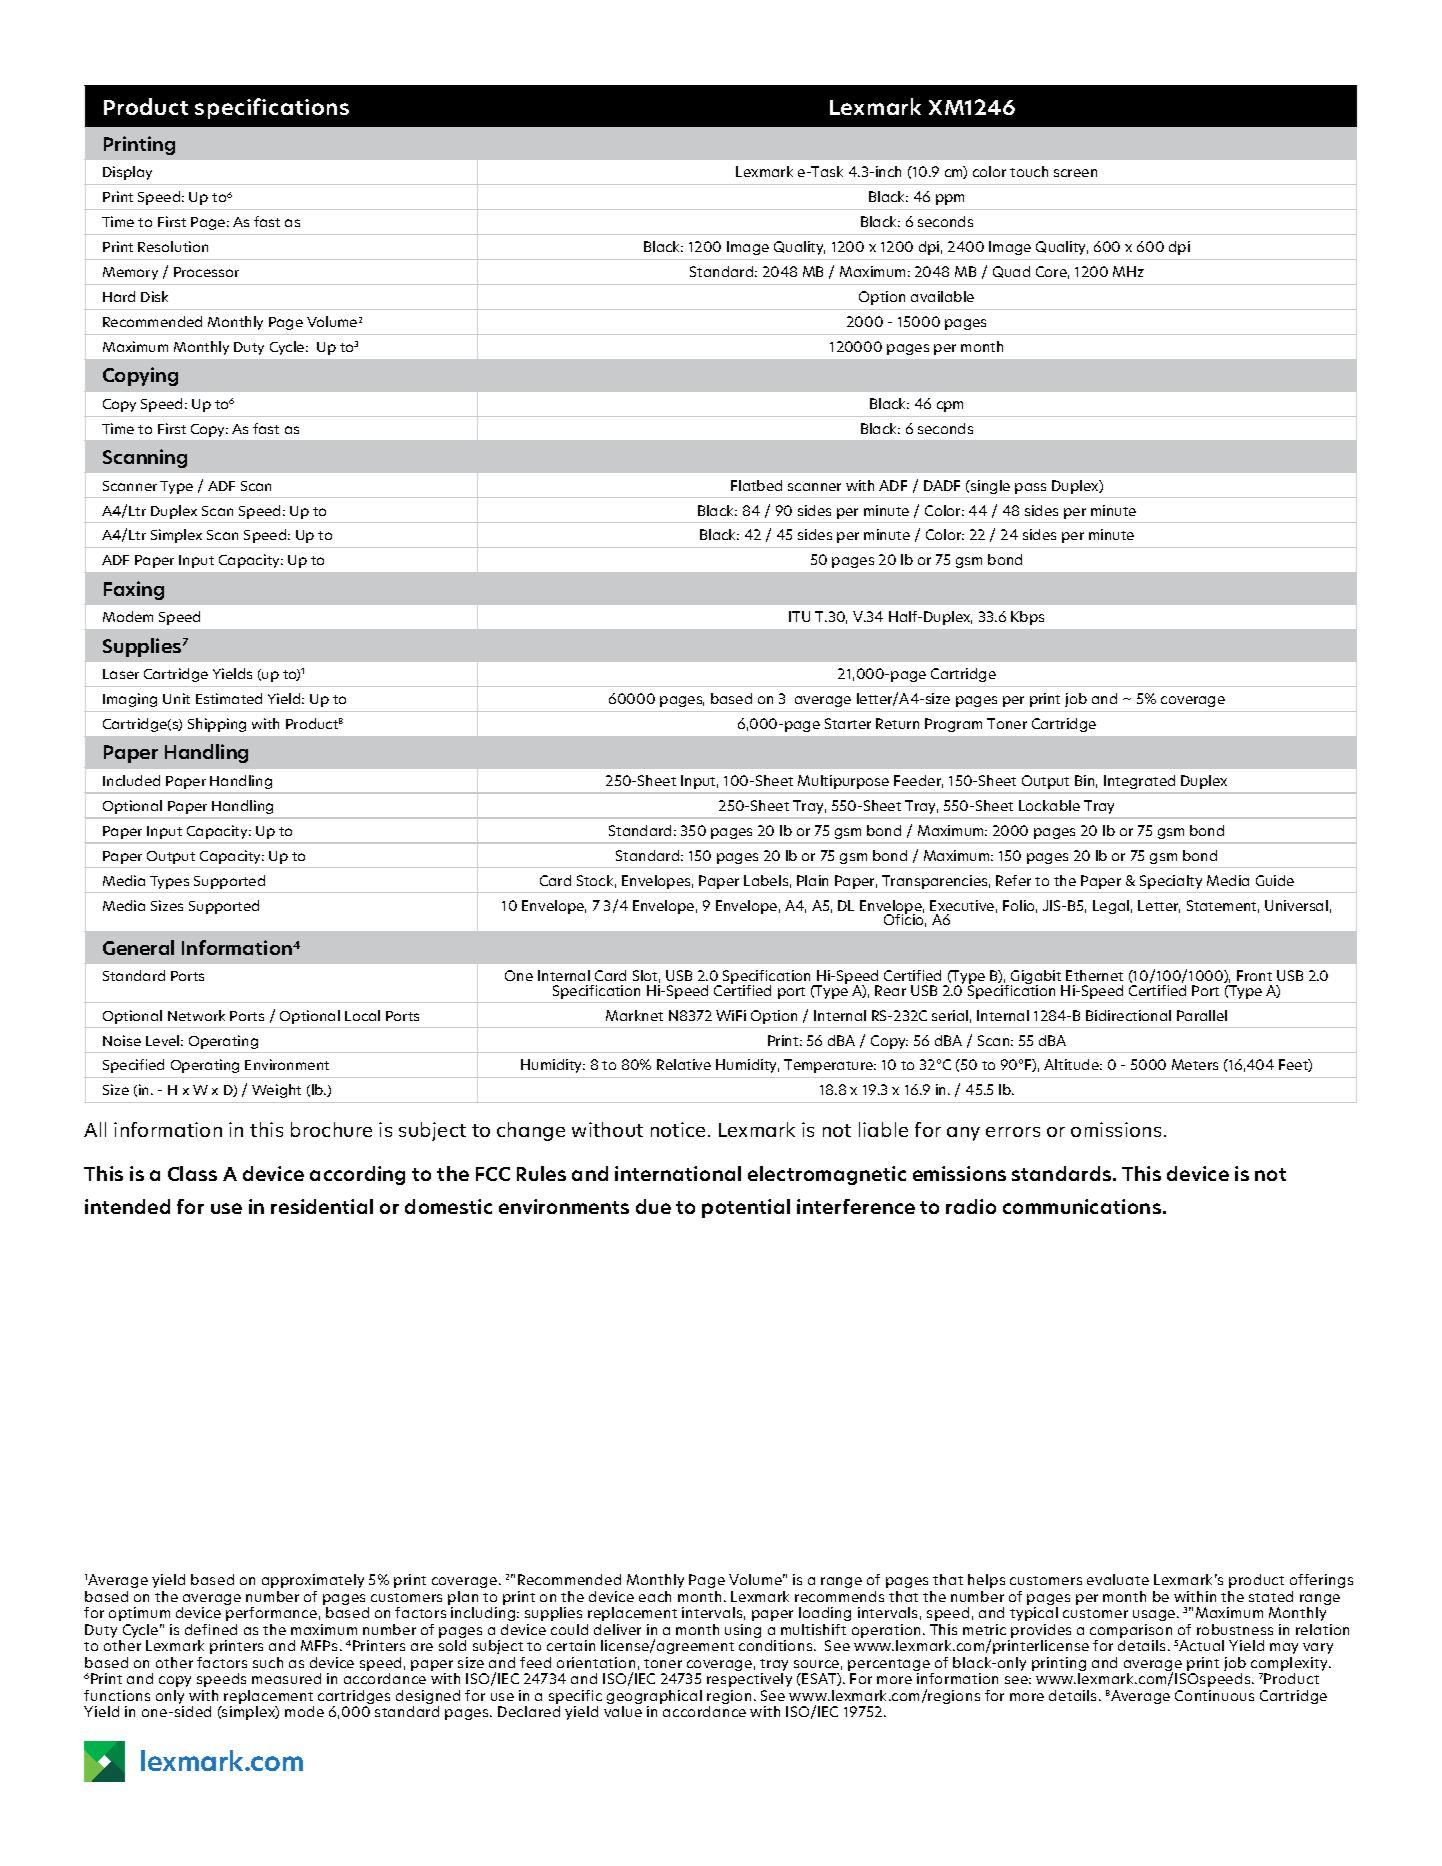  Describe the element at coordinates (1075, 173) in the page. I see `screen` at that location.
